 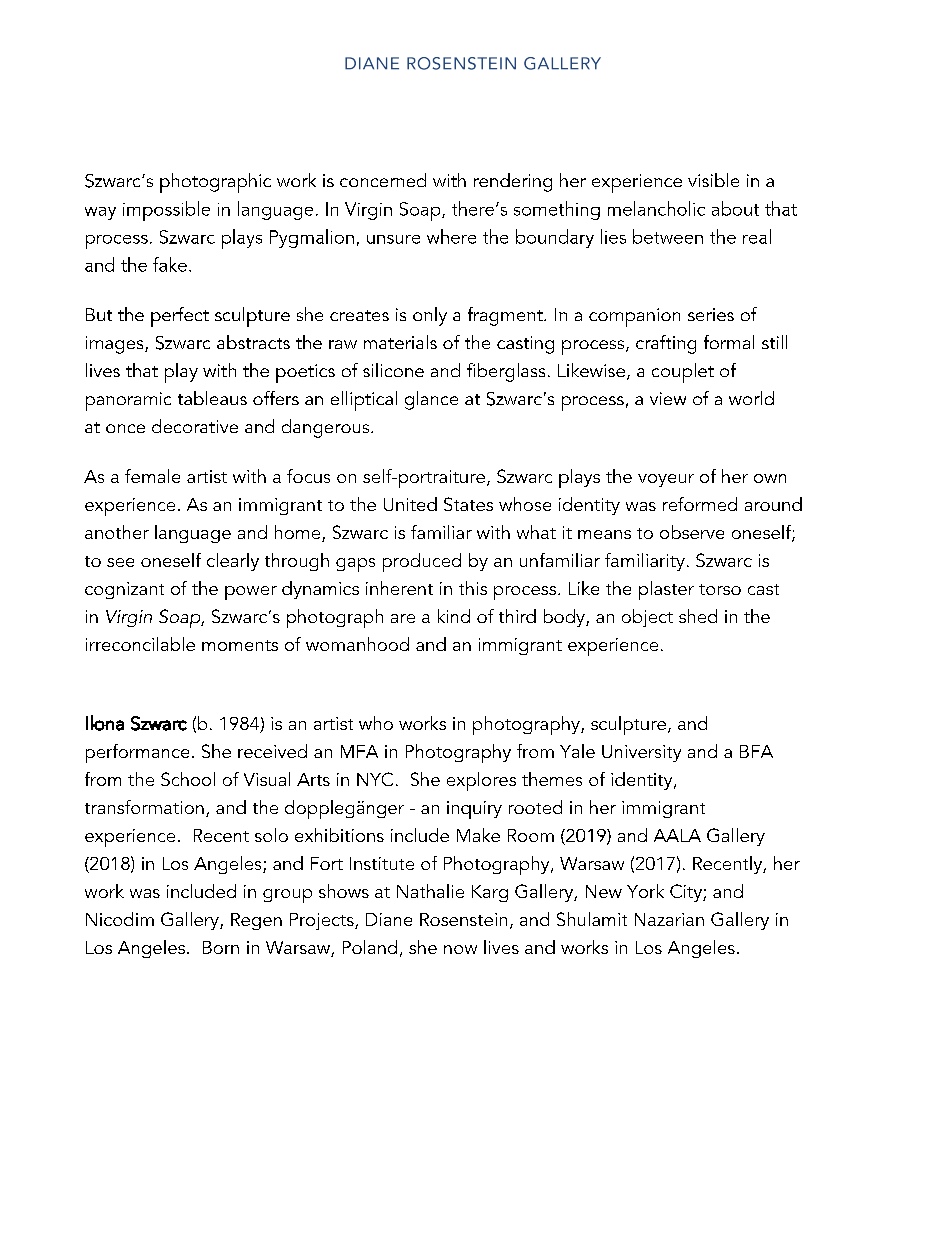 I want to click on melancholic, so click(x=656, y=208).
